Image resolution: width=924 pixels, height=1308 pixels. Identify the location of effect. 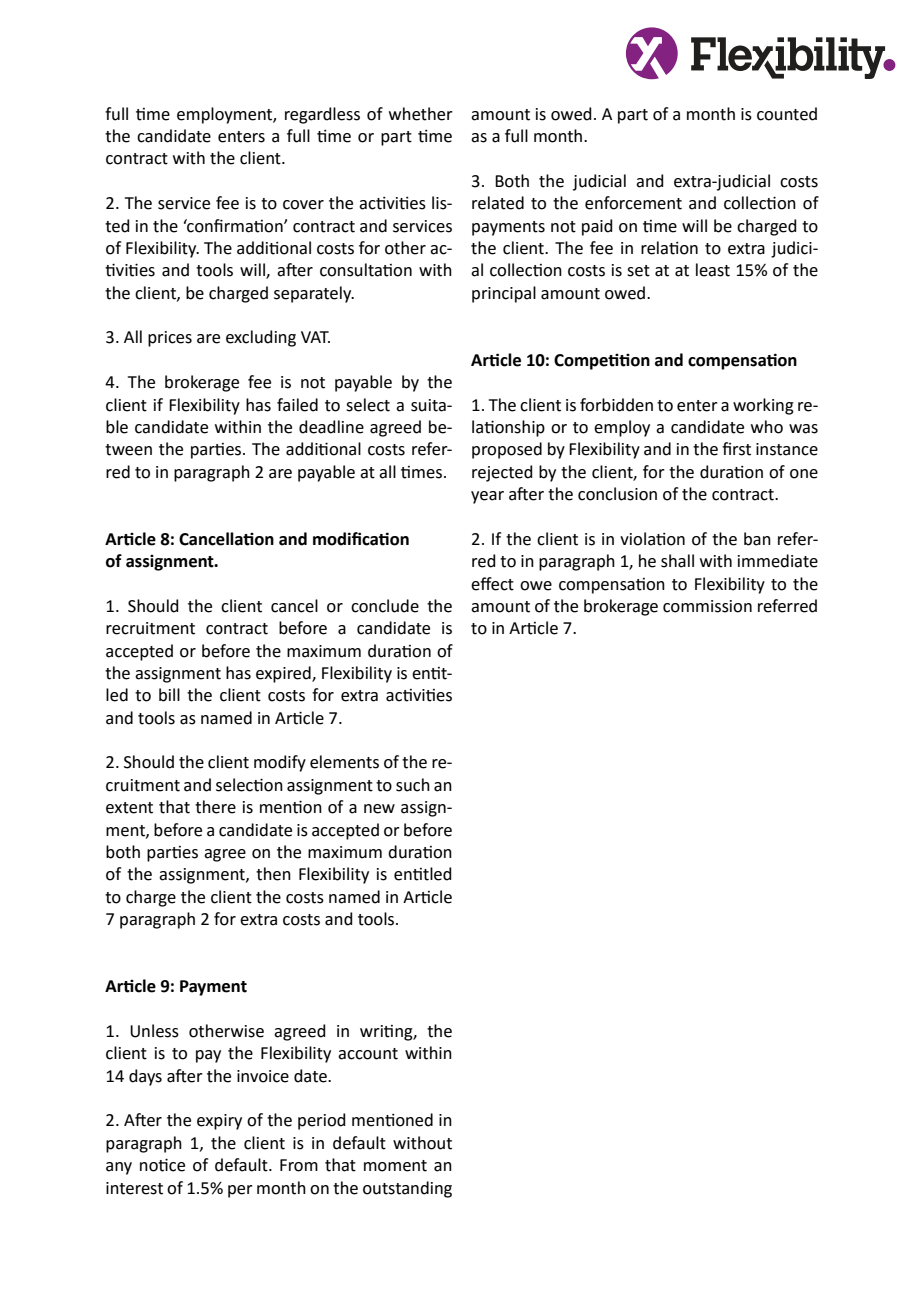
(492, 584).
